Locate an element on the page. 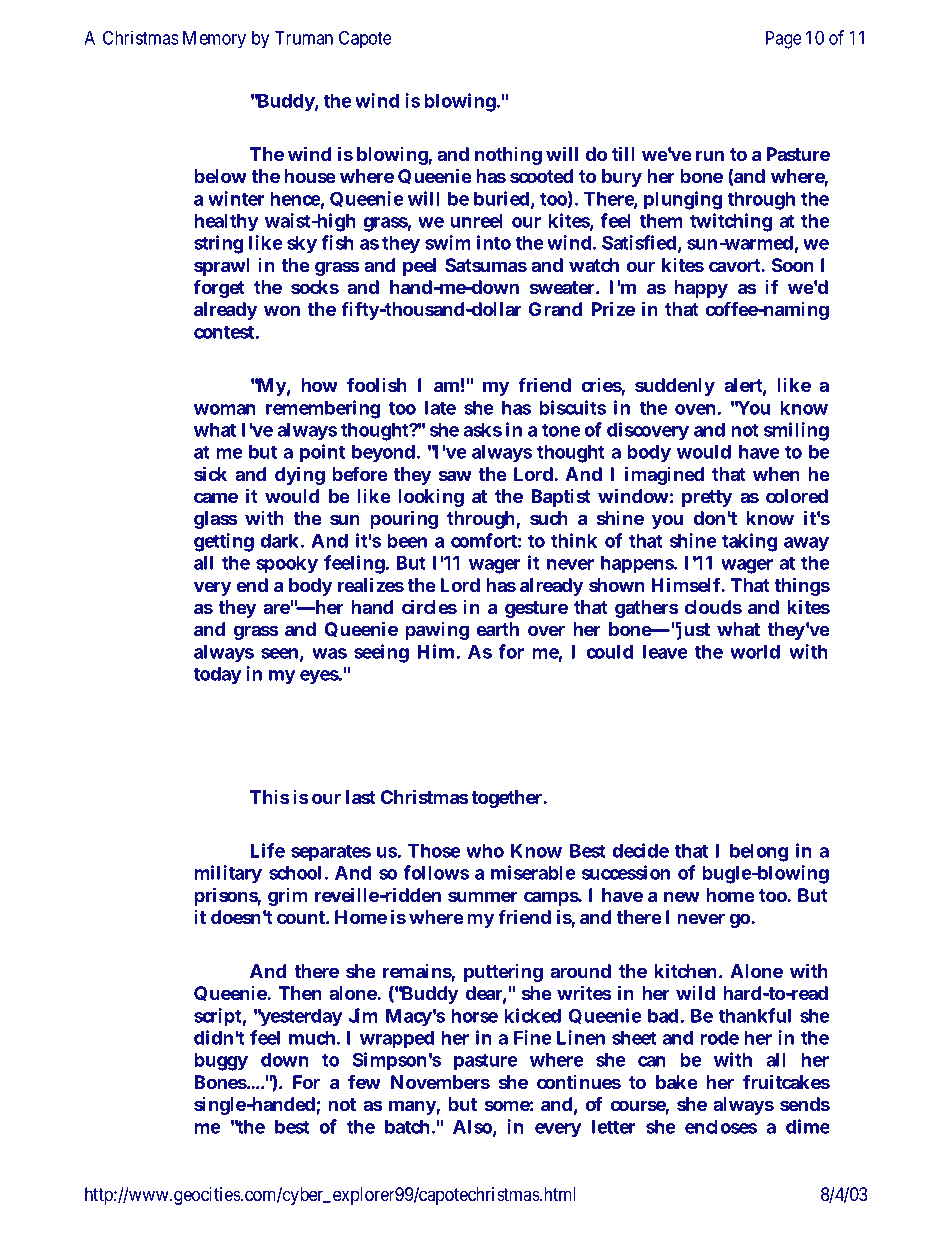  Fine is located at coordinates (533, 1037).
